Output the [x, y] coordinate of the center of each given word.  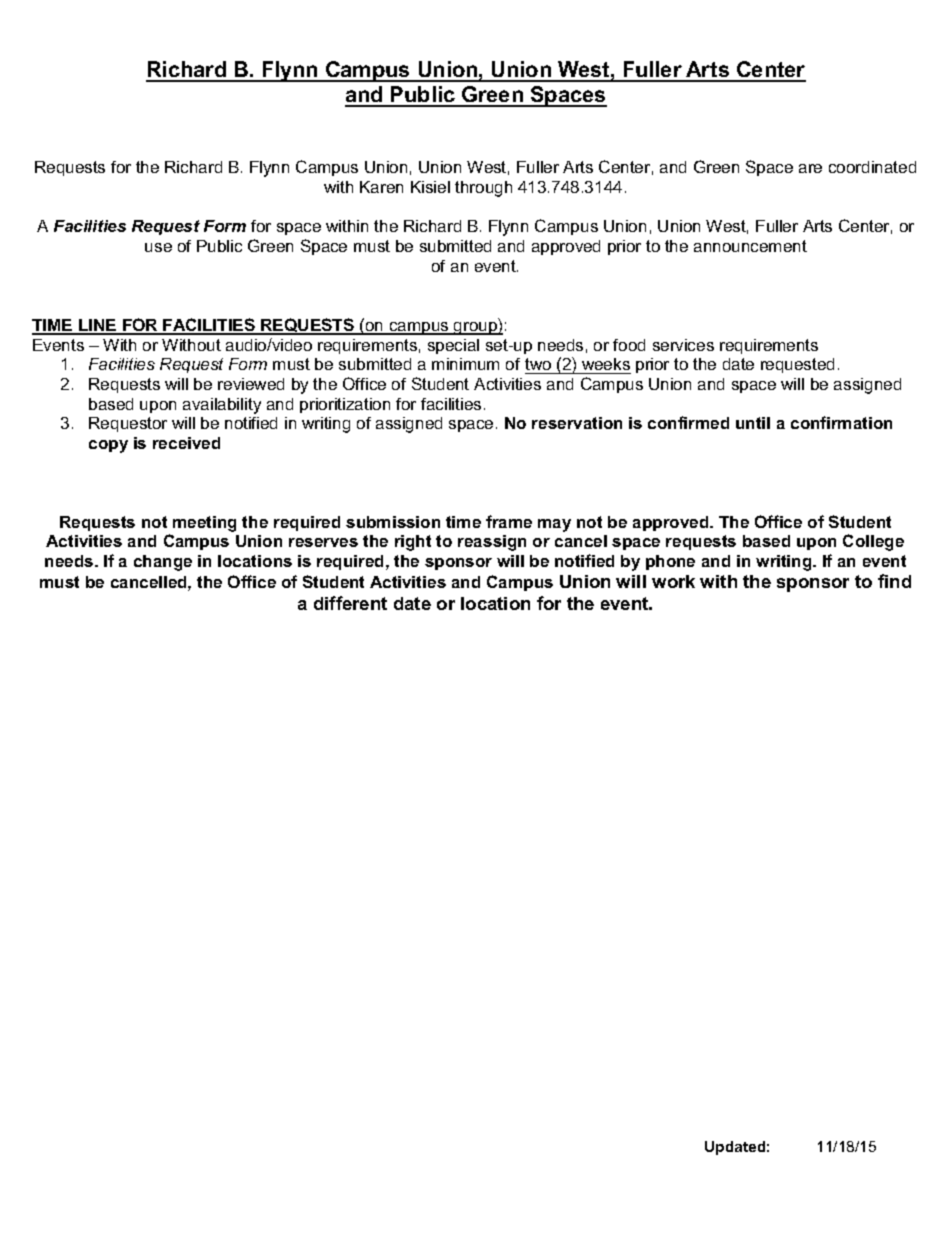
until [753, 423]
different [350, 603]
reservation [577, 423]
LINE [98, 326]
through [483, 189]
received [186, 443]
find [894, 581]
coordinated [872, 167]
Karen [381, 187]
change [163, 563]
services [683, 345]
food [629, 345]
